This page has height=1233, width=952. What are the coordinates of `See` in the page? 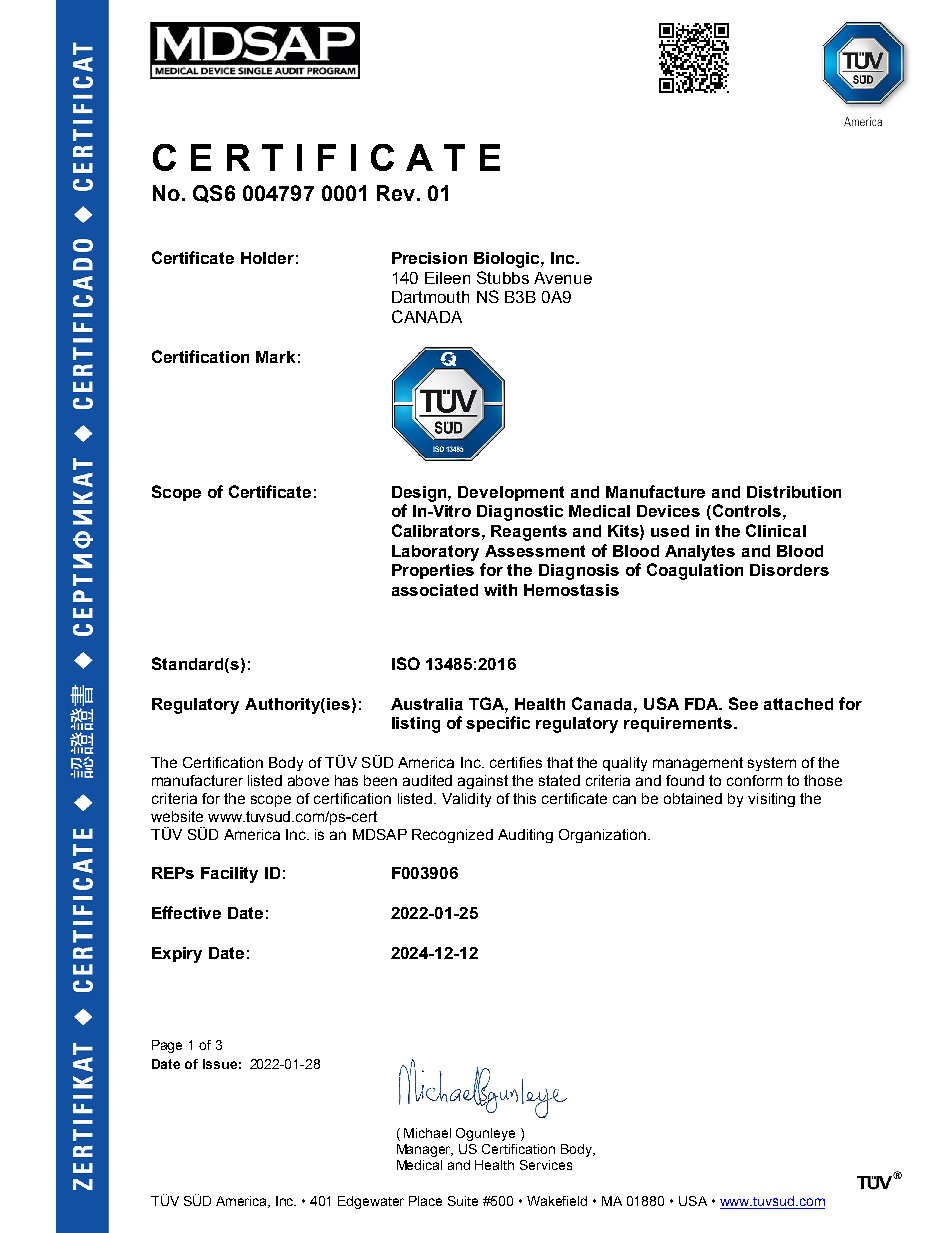 It's located at (743, 703).
